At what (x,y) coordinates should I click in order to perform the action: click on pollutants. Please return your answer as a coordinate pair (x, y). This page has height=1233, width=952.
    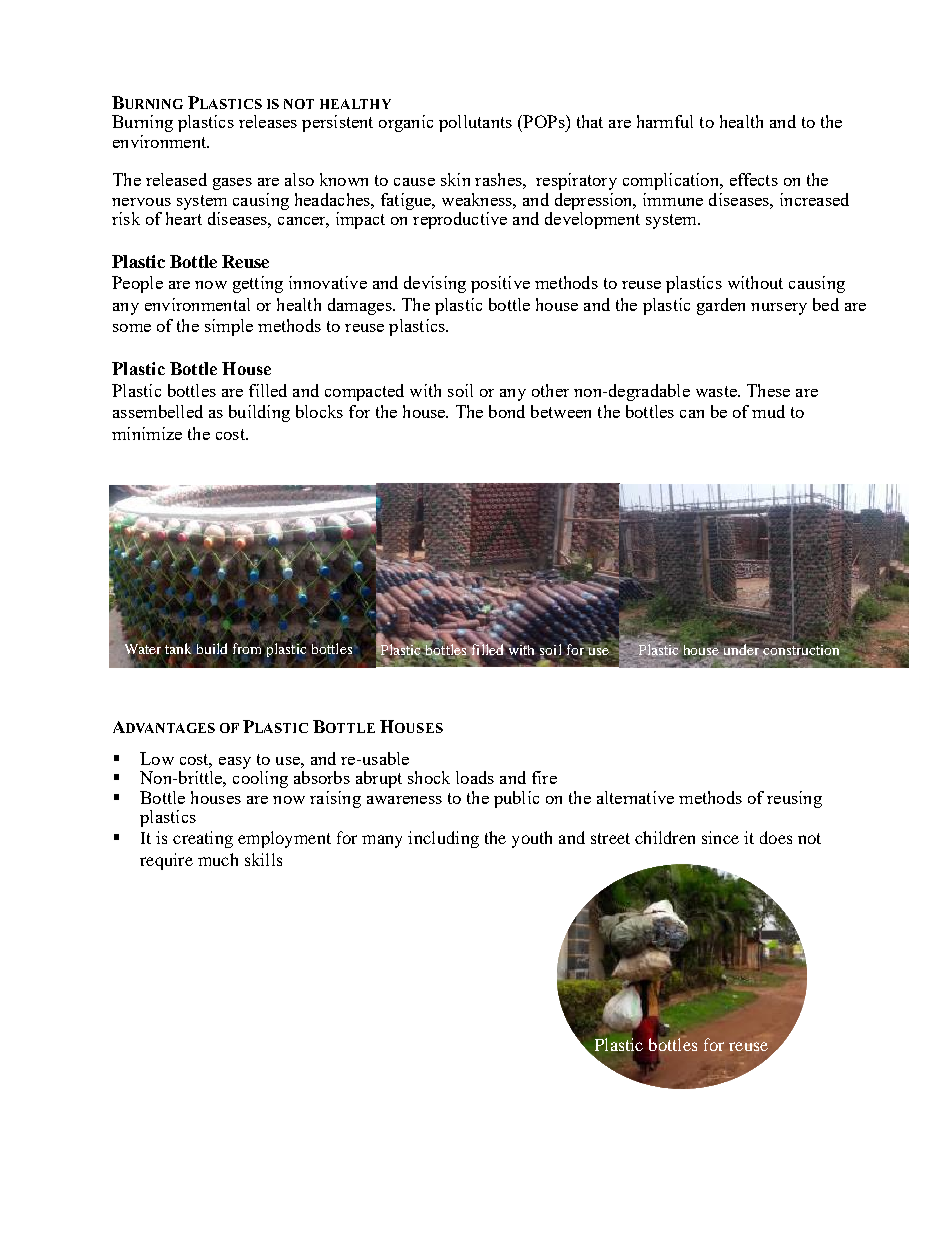
    Looking at the image, I should click on (475, 123).
